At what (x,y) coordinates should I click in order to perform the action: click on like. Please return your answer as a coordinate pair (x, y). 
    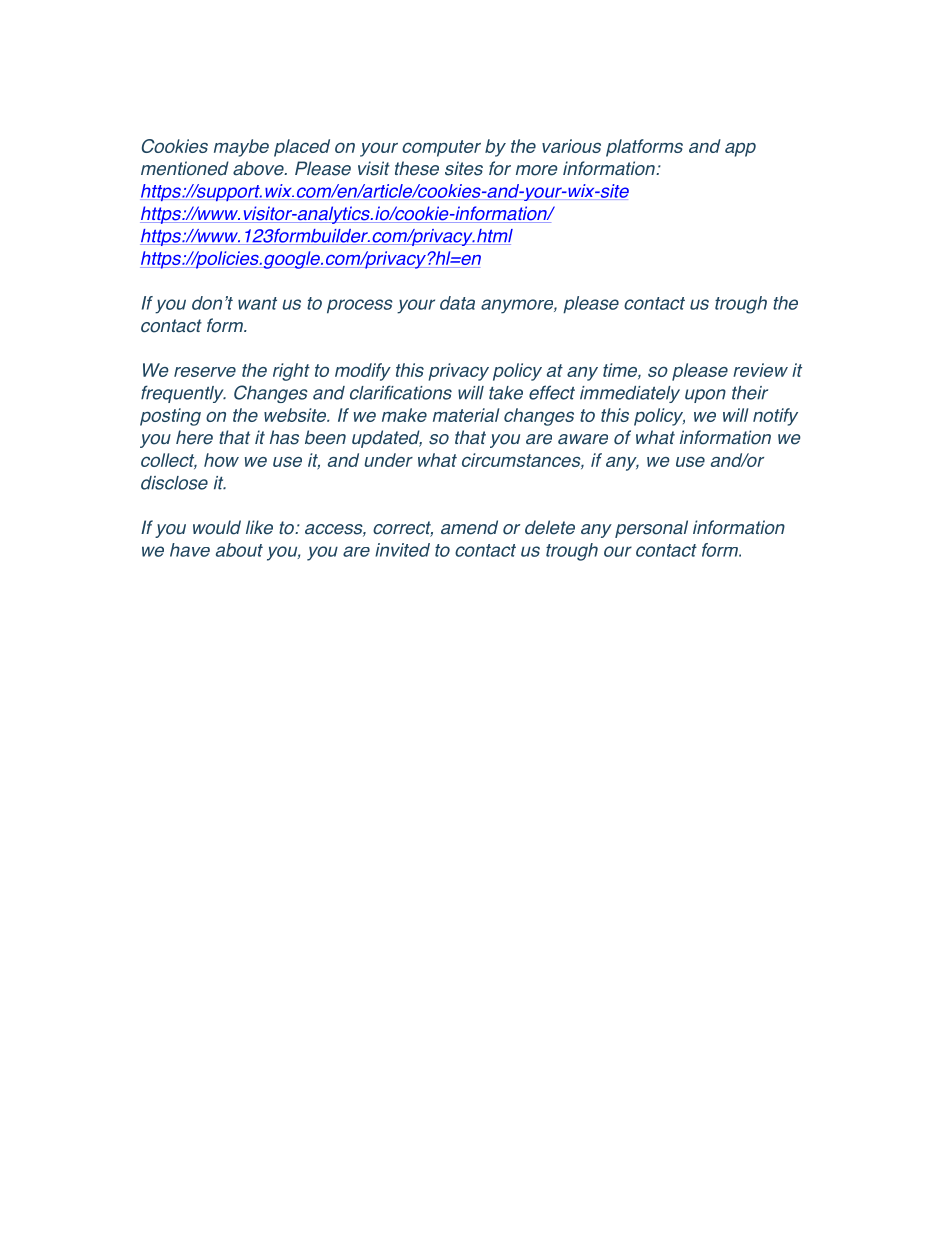
    Looking at the image, I should click on (259, 527).
